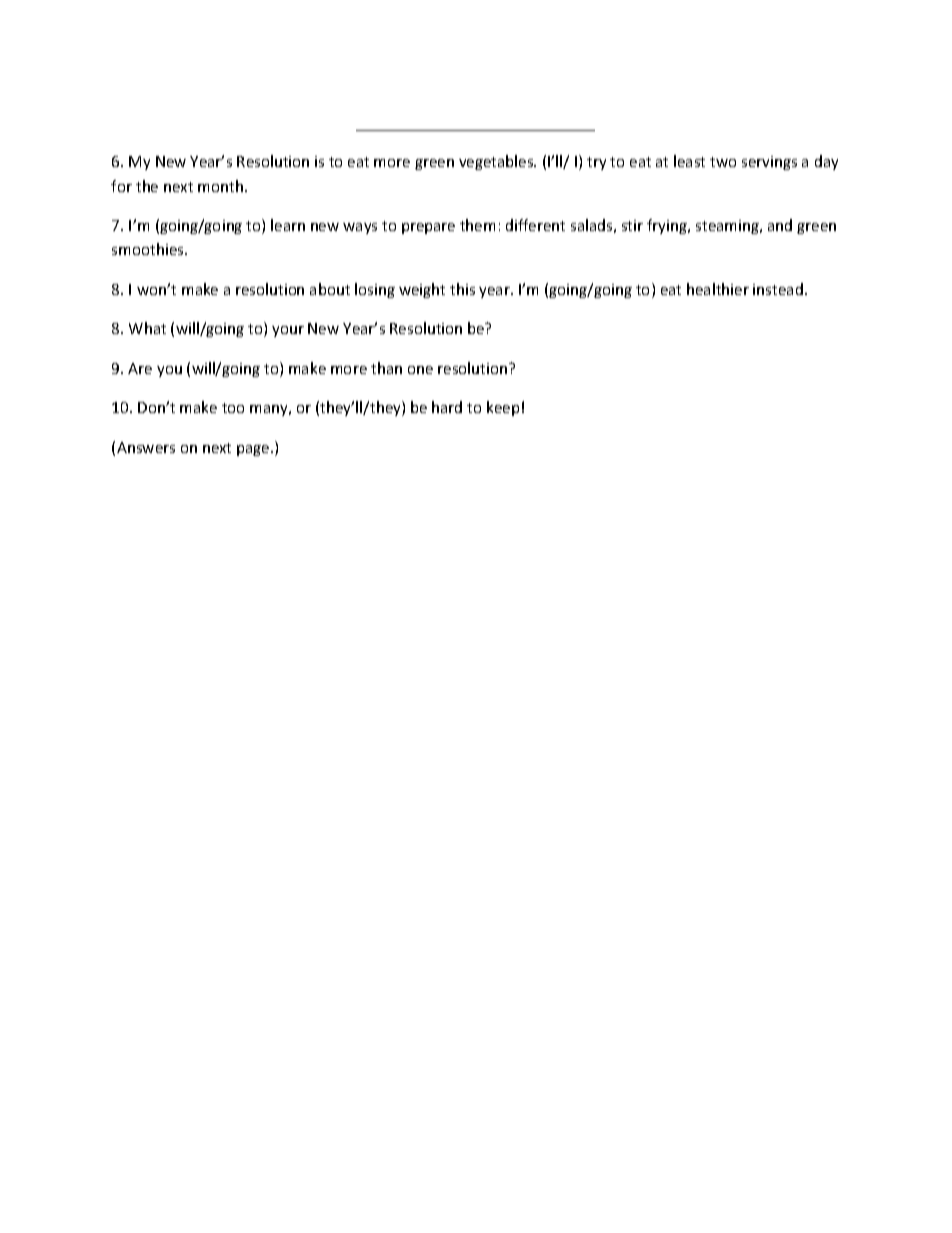 This image has width=952, height=1233. Describe the element at coordinates (254, 450) in the image. I see `page` at that location.
